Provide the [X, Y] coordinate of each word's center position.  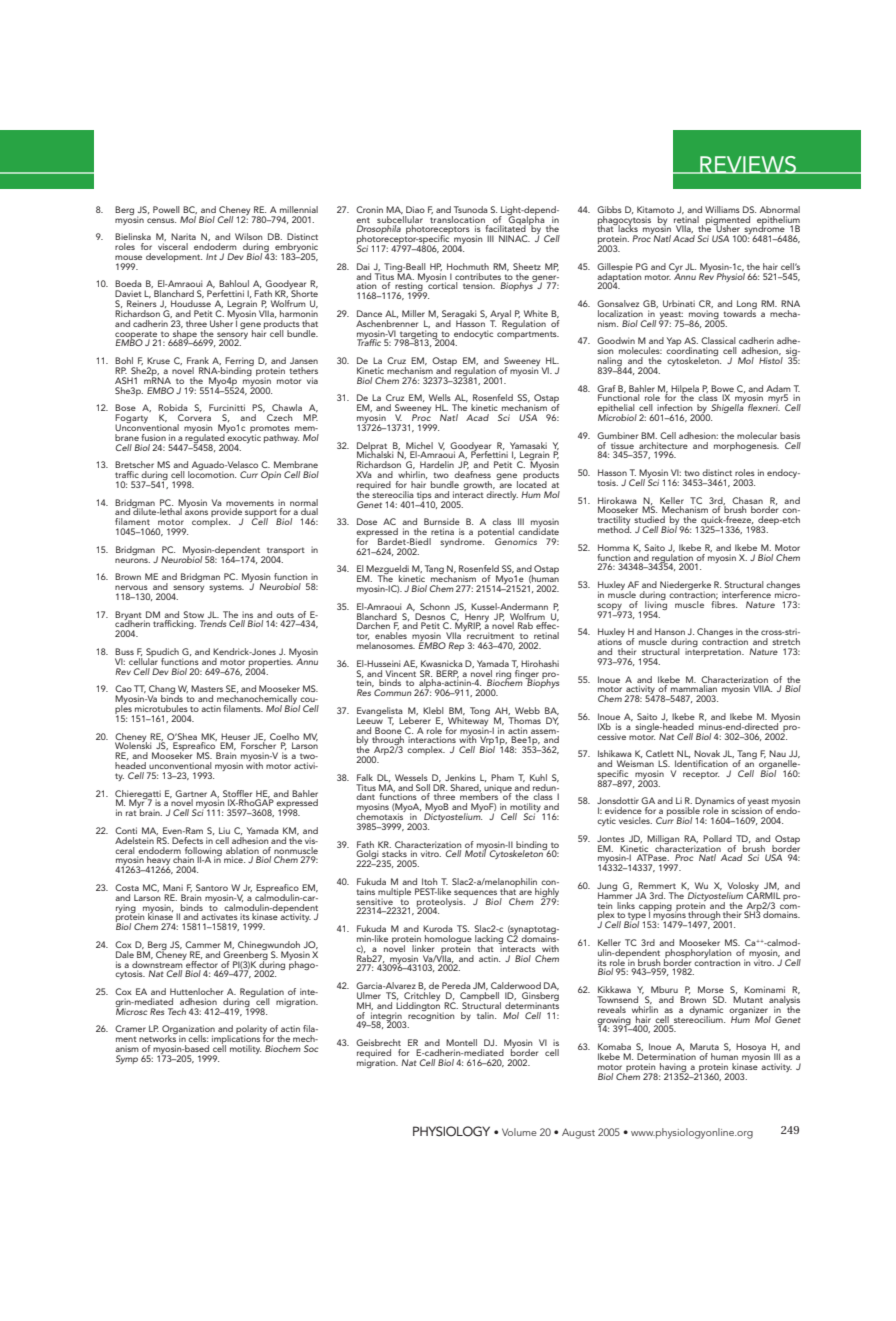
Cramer [130, 1028]
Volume [519, 1132]
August [578, 1133]
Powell [166, 209]
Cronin [369, 209]
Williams [722, 209]
